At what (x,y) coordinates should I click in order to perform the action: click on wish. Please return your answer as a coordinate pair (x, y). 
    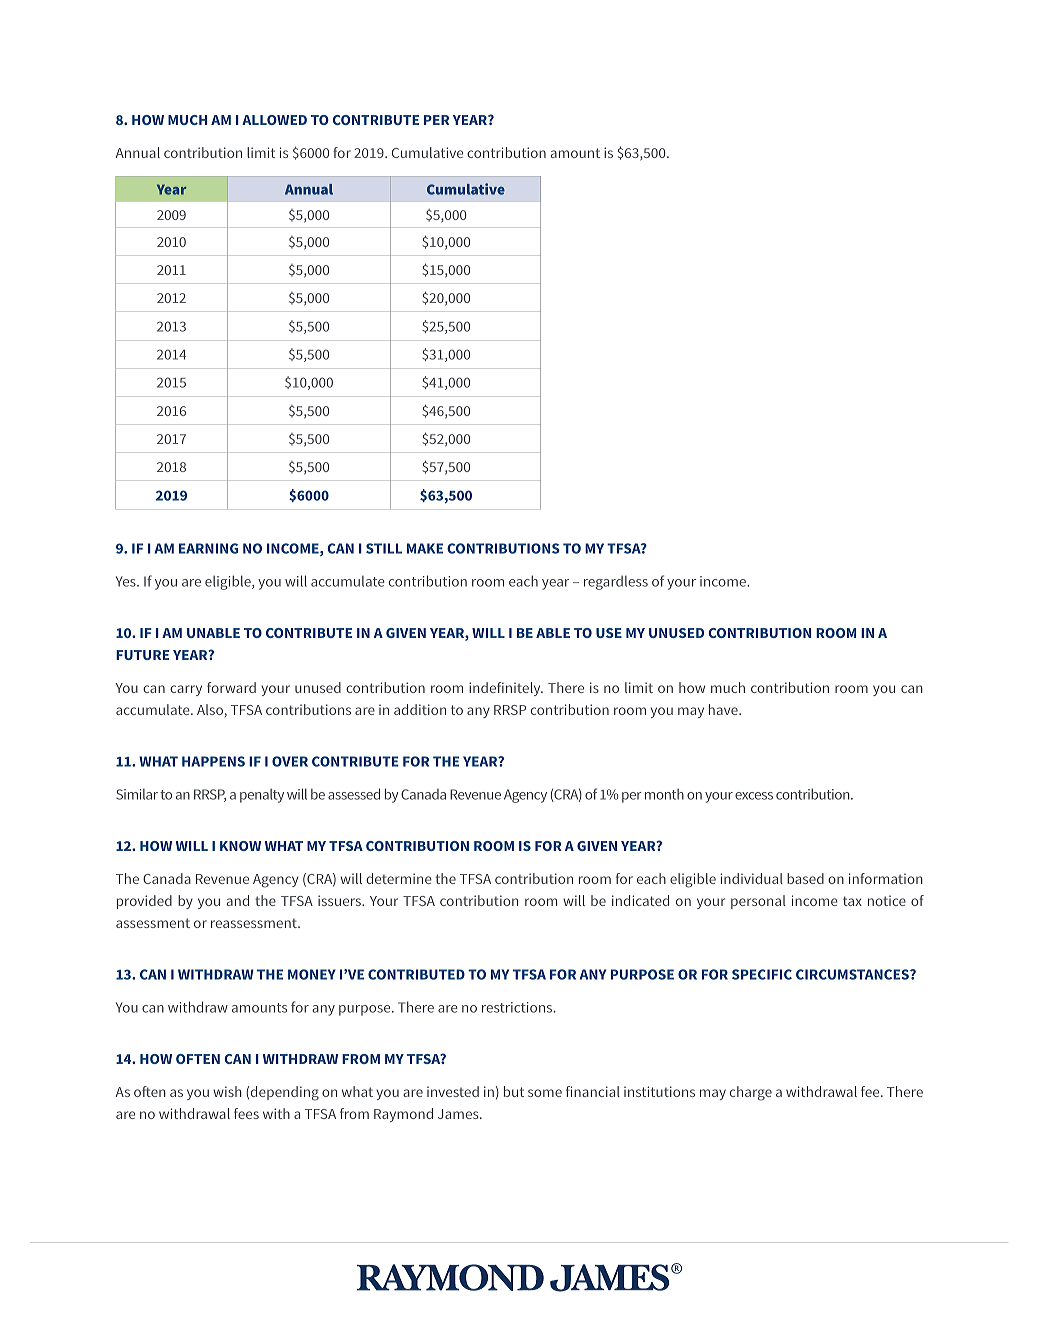
    Looking at the image, I should click on (227, 1091).
